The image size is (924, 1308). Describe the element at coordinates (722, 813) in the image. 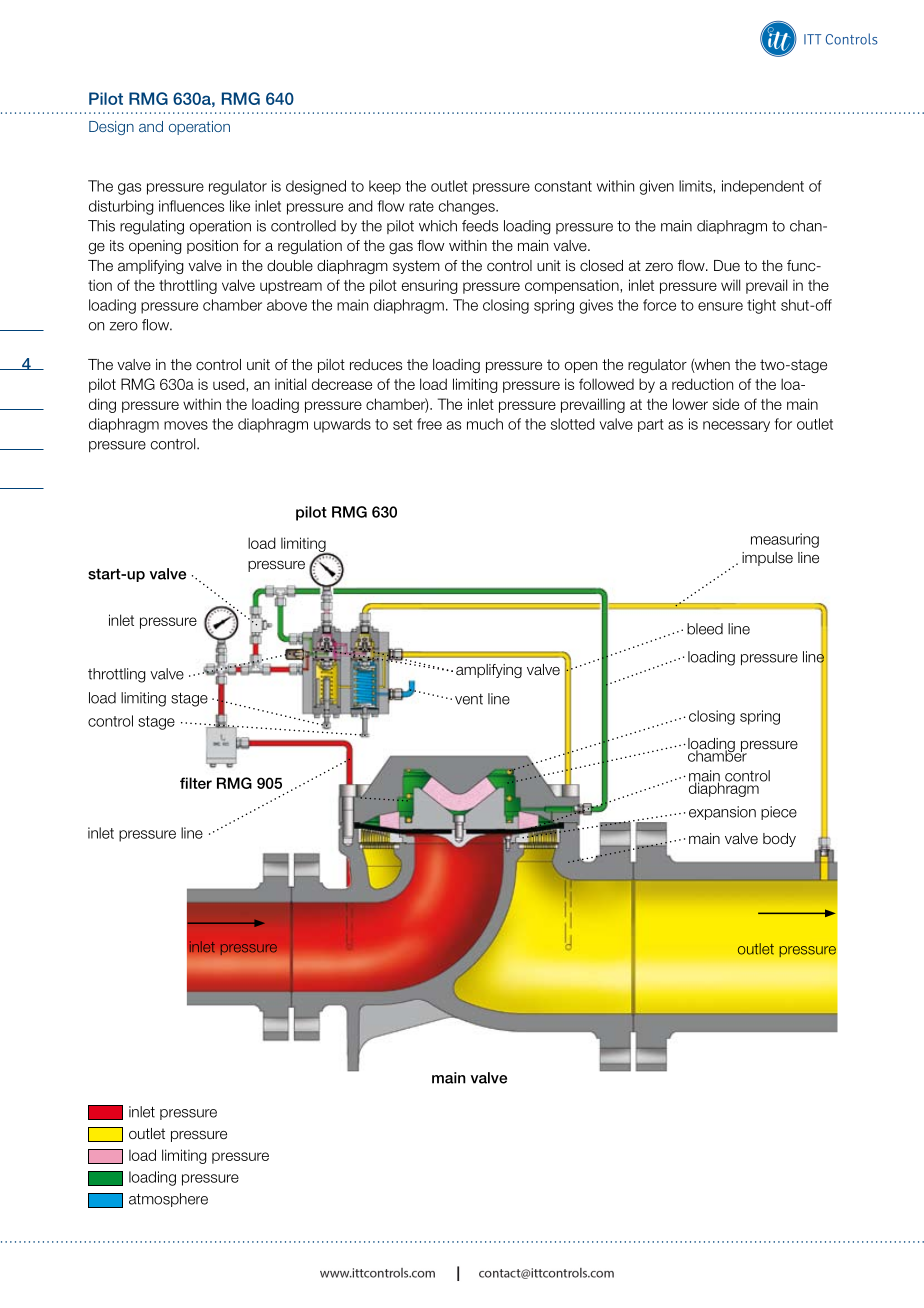

I see `expansion` at that location.
